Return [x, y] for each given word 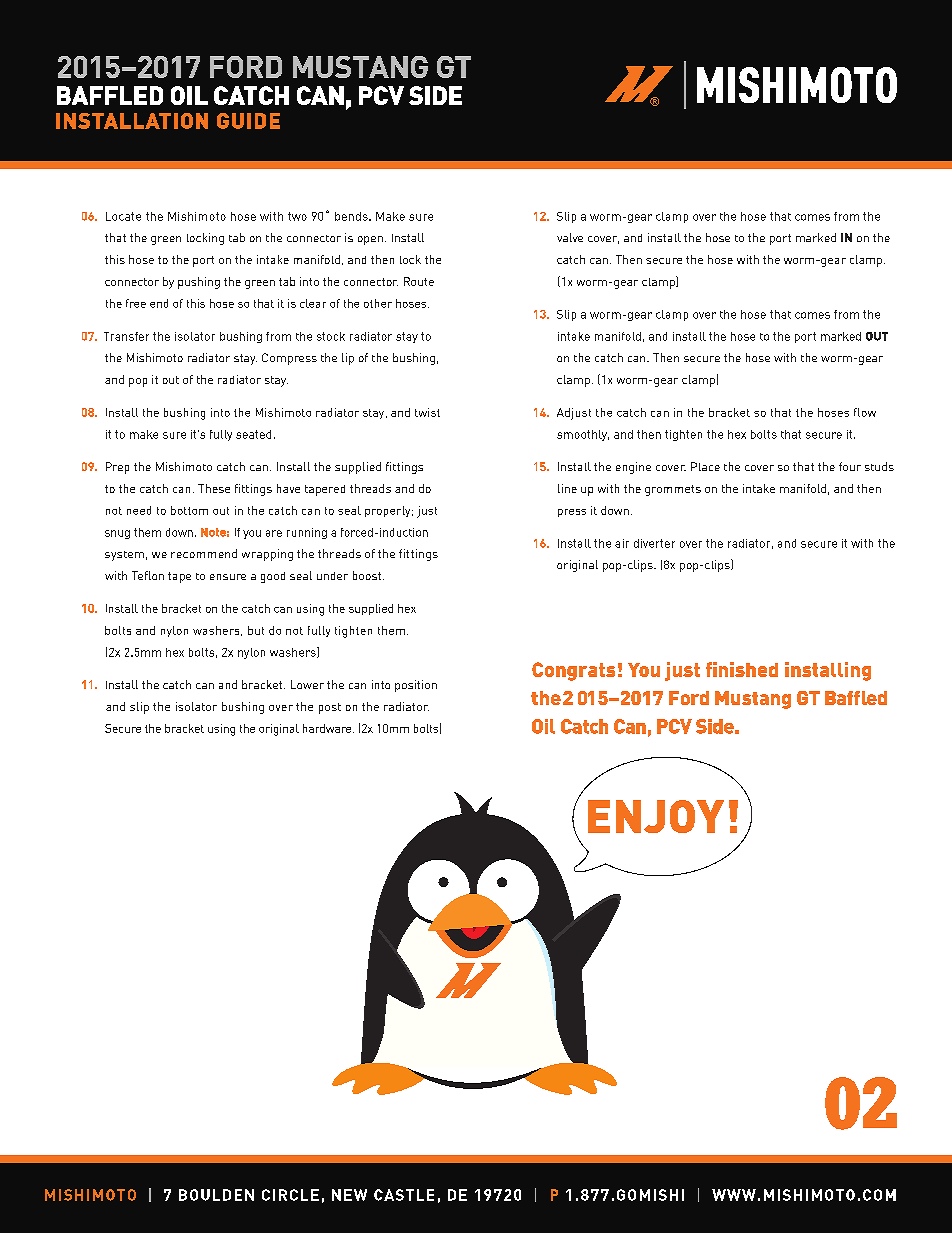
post [330, 708]
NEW [349, 1195]
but [256, 630]
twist [427, 412]
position [416, 686]
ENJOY [656, 816]
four [850, 466]
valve [570, 237]
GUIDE [248, 121]
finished [742, 669]
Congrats [573, 671]
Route [419, 281]
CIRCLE [290, 1195]
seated [253, 434]
